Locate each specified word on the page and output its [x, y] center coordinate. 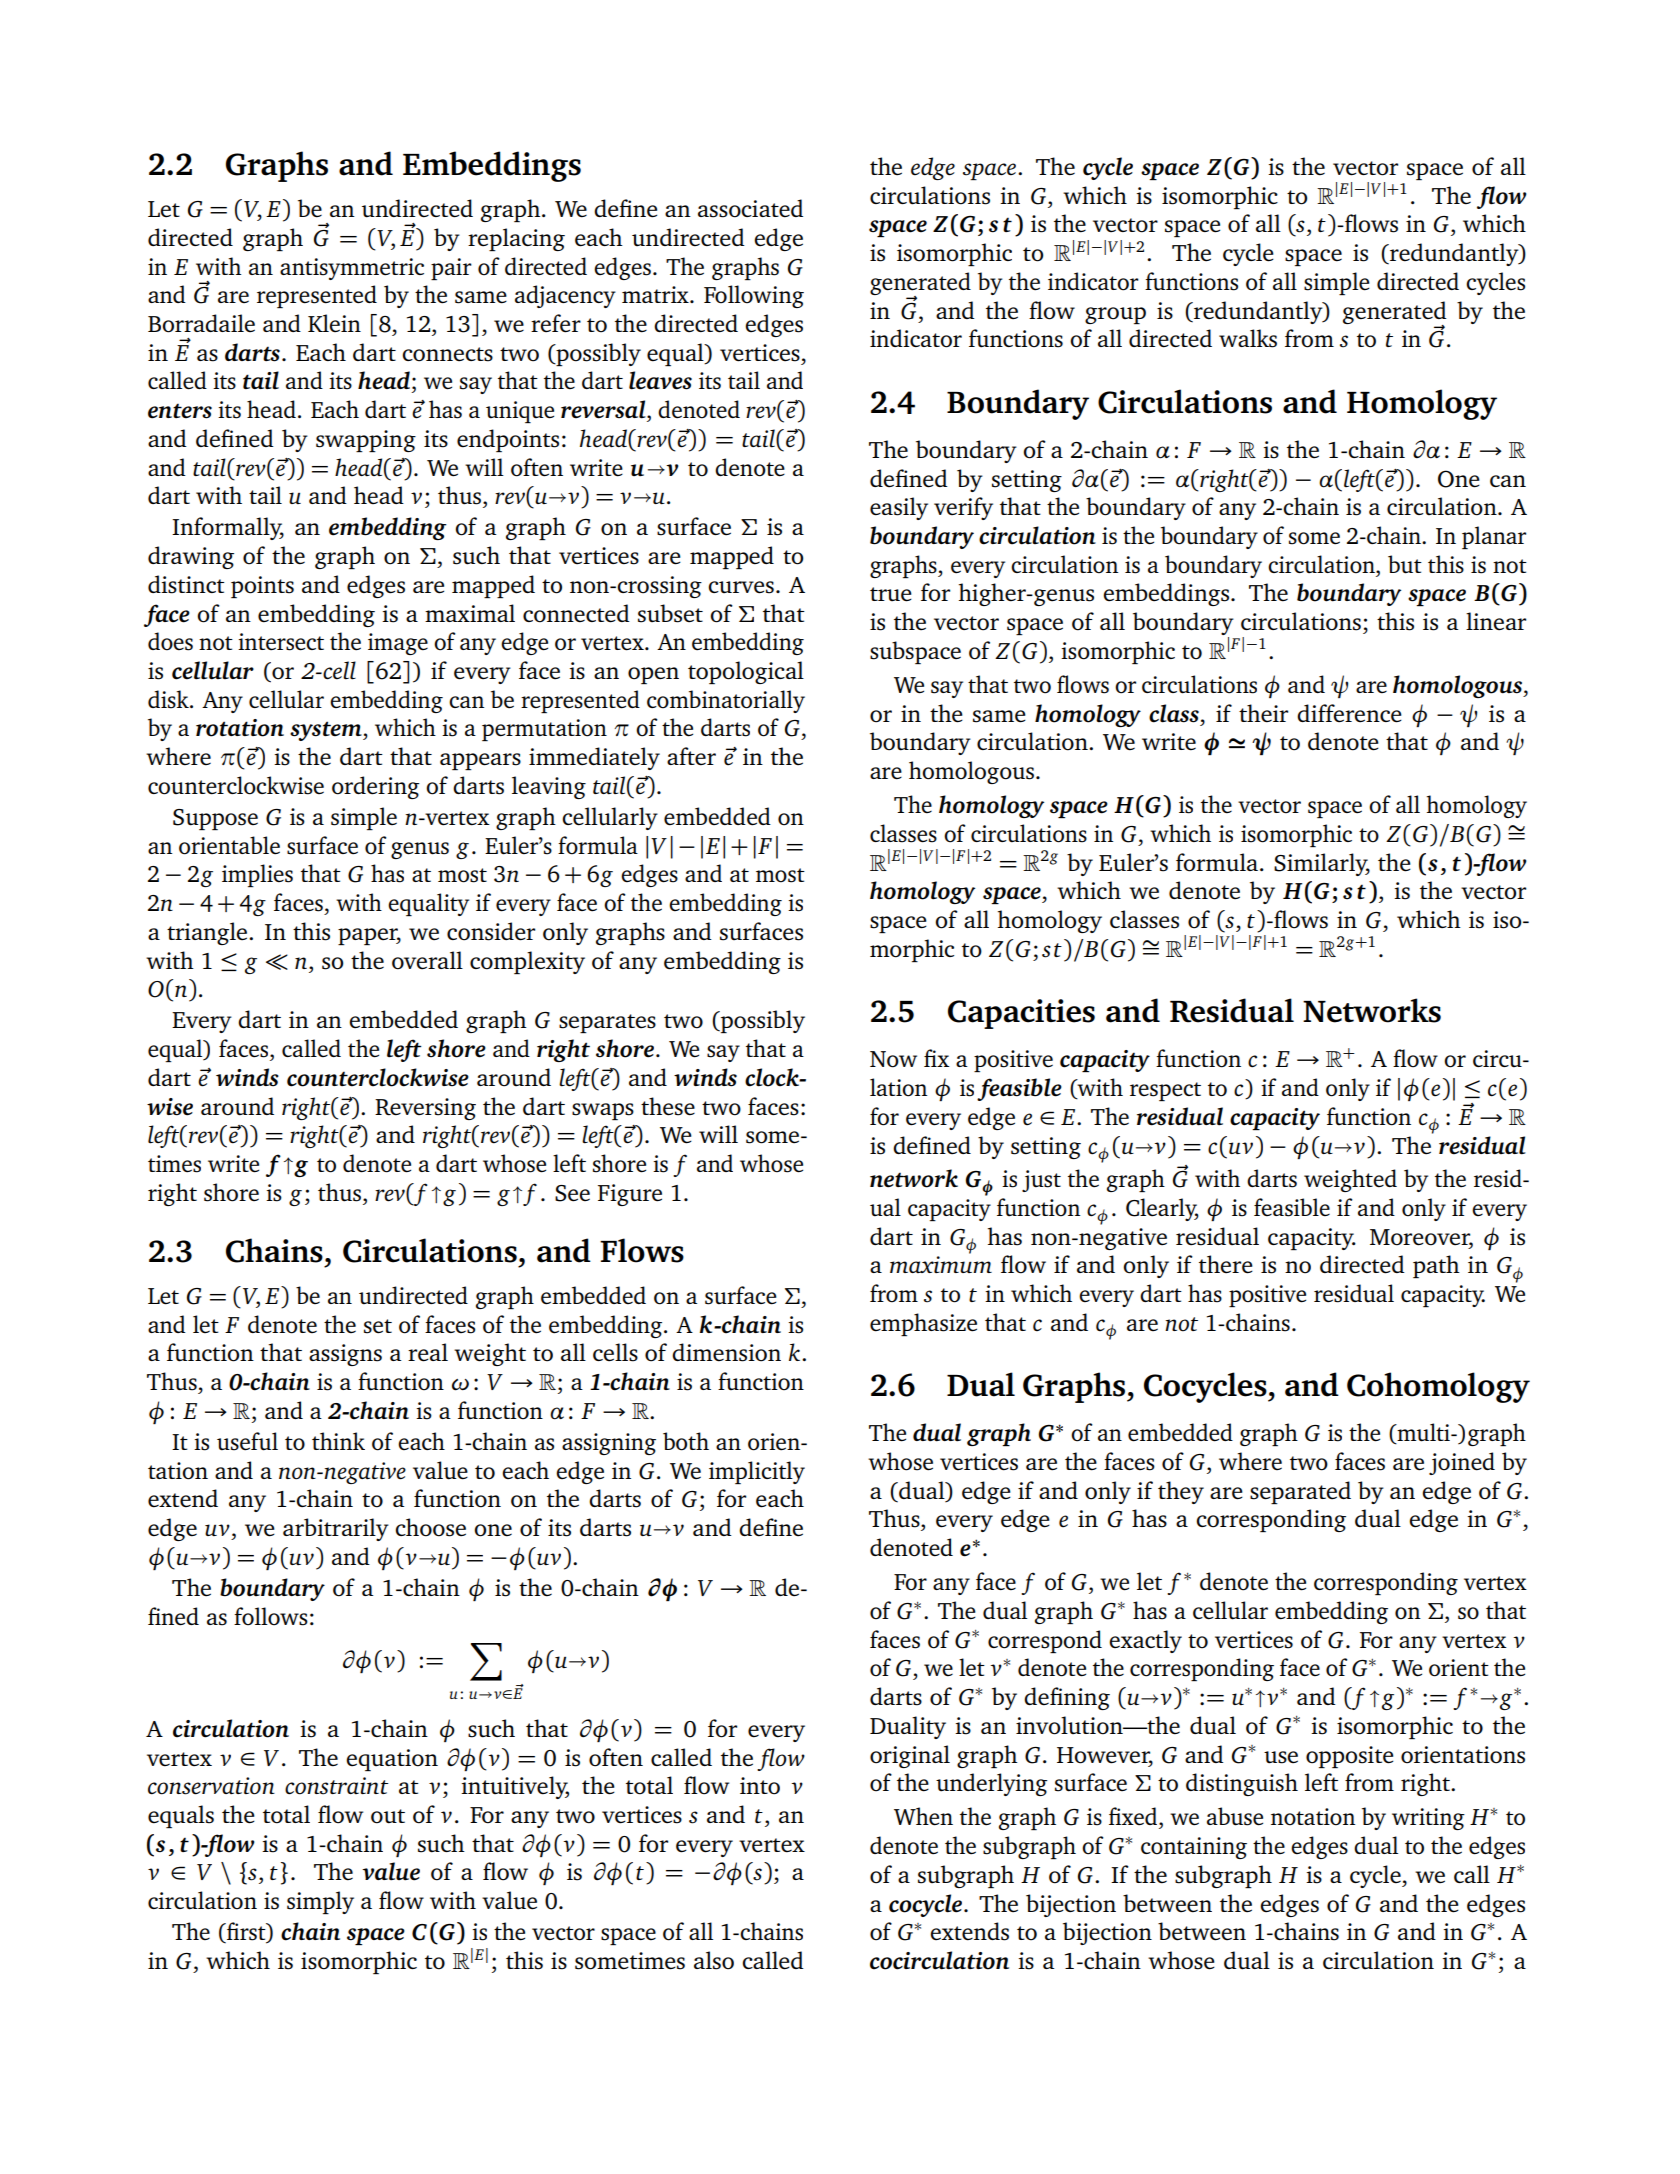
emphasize [923, 1324]
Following [754, 296]
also [714, 1960]
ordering [376, 787]
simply [320, 1902]
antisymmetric [352, 269]
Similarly [1322, 864]
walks [1248, 338]
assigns [345, 1355]
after [691, 756]
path [1436, 1266]
